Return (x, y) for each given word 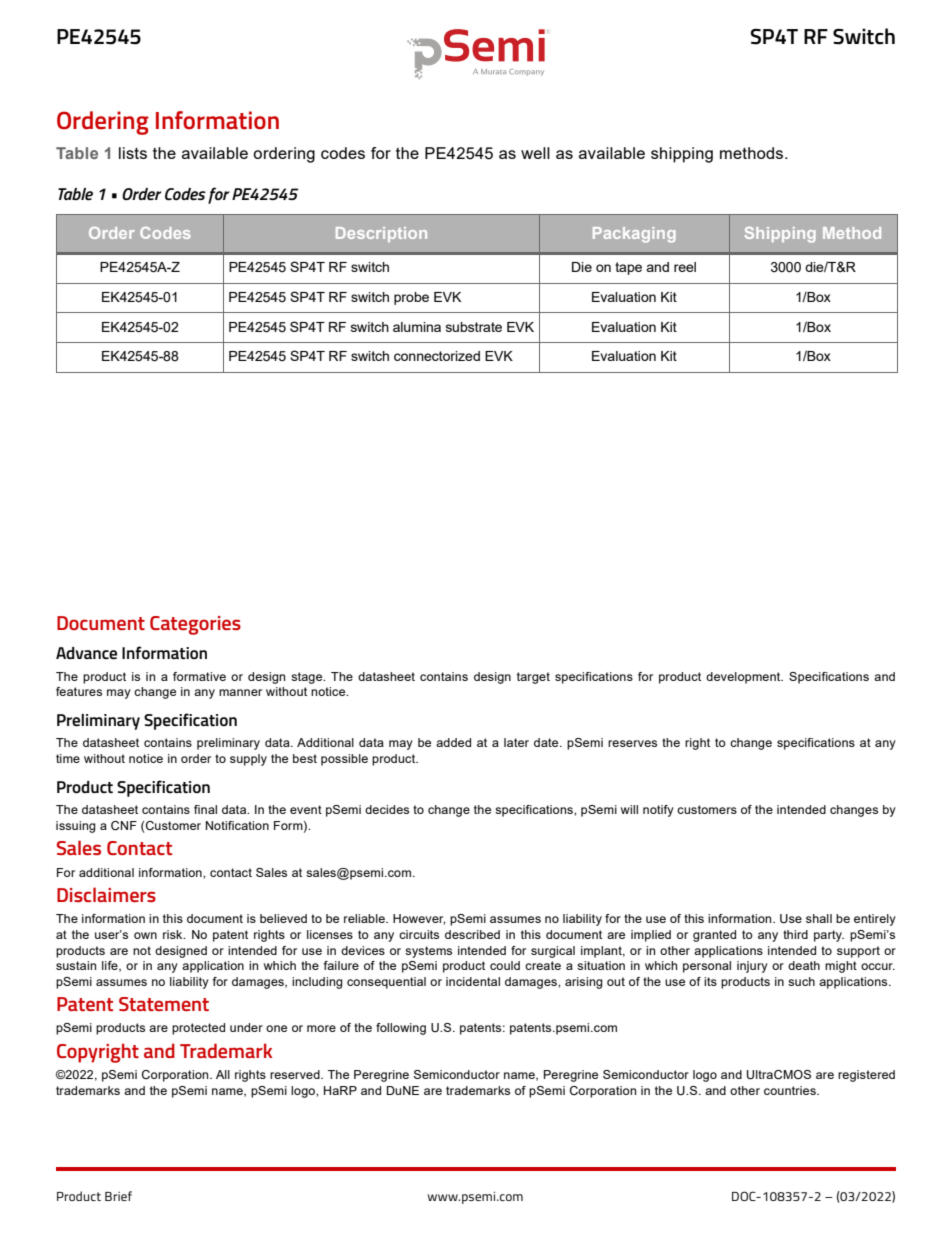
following (401, 1029)
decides (387, 809)
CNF (124, 825)
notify (658, 811)
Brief (118, 1196)
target (533, 678)
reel (685, 267)
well (535, 153)
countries (791, 1090)
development (744, 678)
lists (133, 153)
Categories (195, 625)
